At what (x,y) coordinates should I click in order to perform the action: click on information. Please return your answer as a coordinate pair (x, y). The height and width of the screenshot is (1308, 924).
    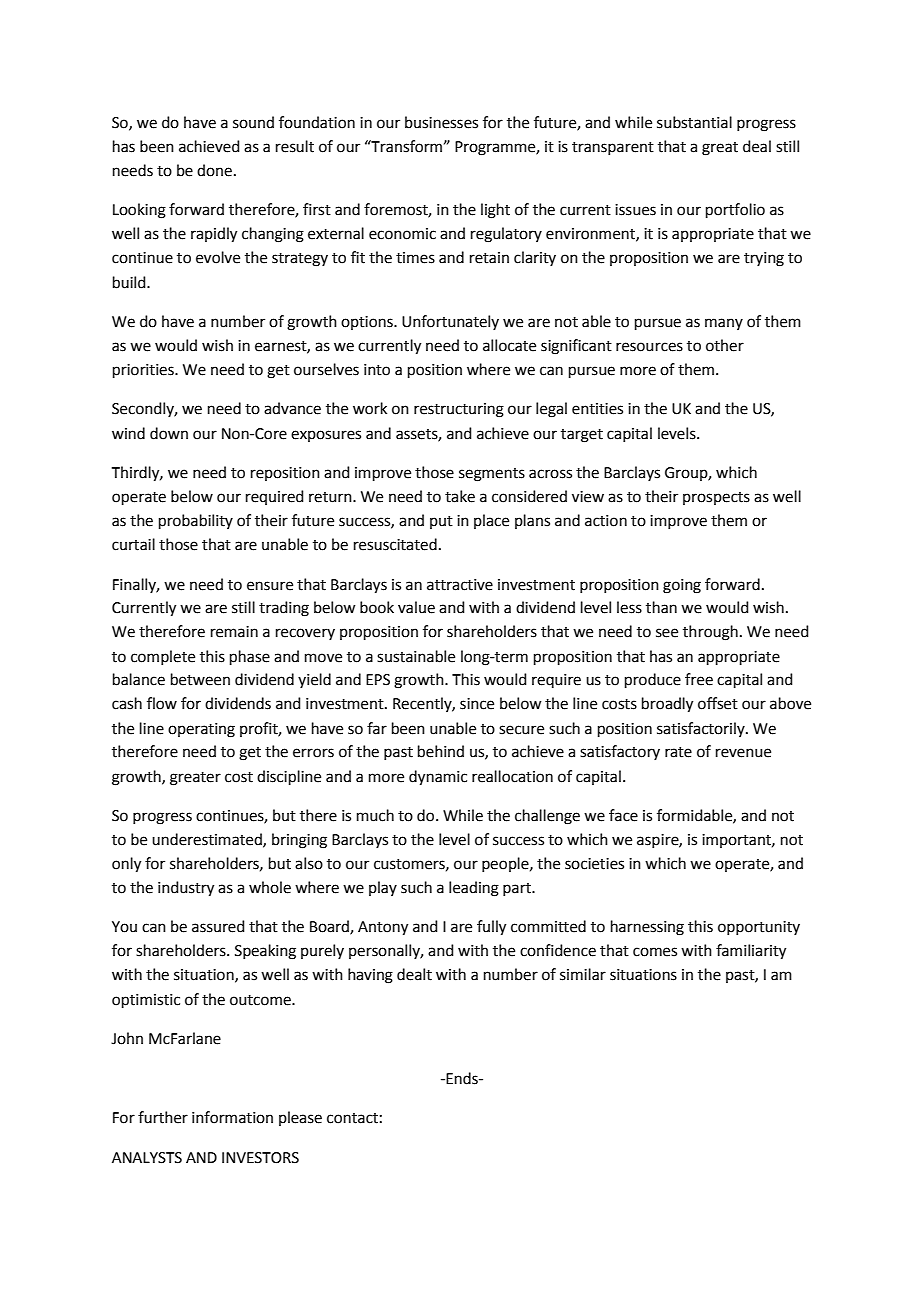
    Looking at the image, I should click on (232, 1117).
